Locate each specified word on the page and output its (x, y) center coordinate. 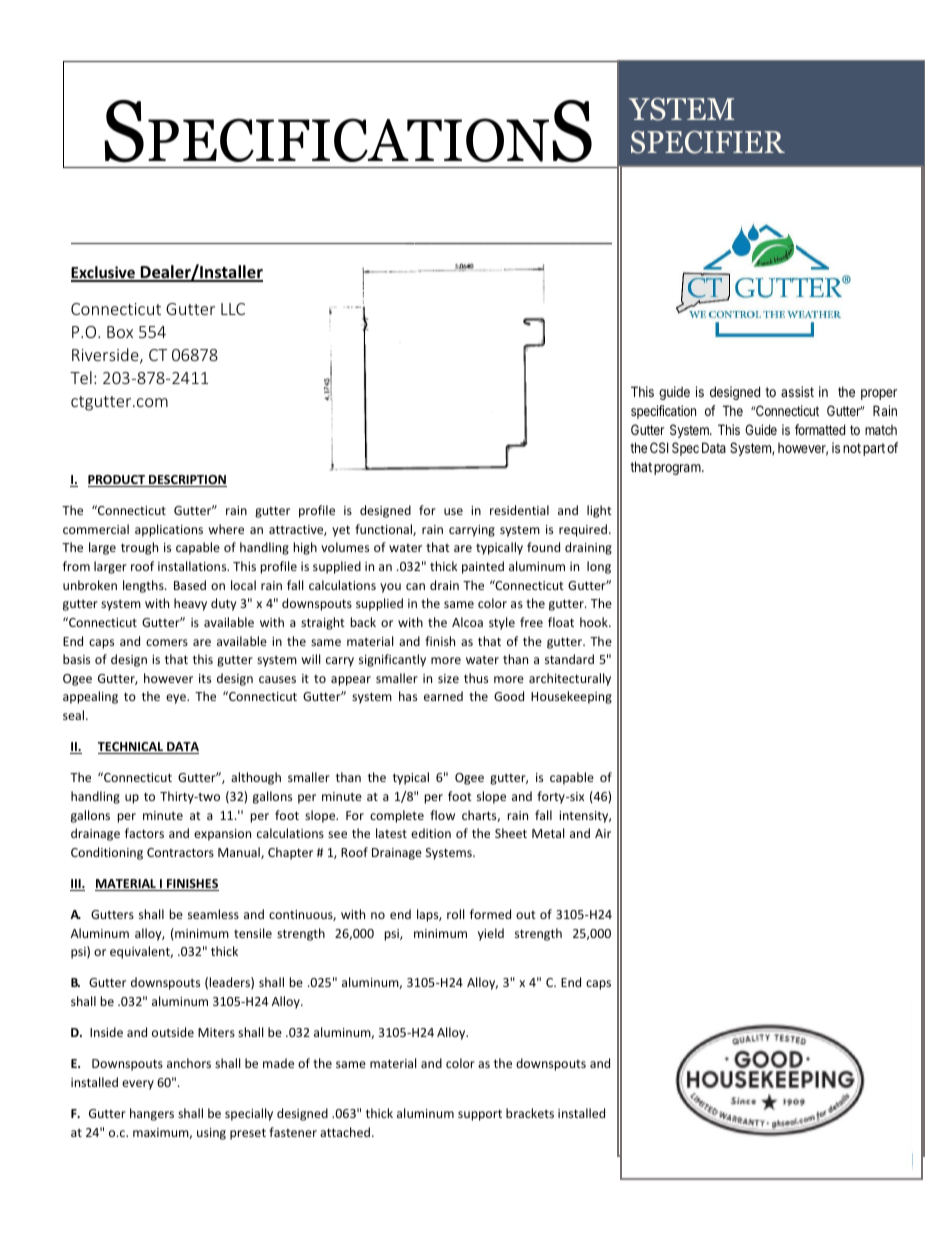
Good (509, 696)
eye (177, 699)
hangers (152, 1114)
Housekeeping (571, 697)
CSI (659, 447)
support (480, 1115)
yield (491, 934)
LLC (233, 309)
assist (797, 391)
